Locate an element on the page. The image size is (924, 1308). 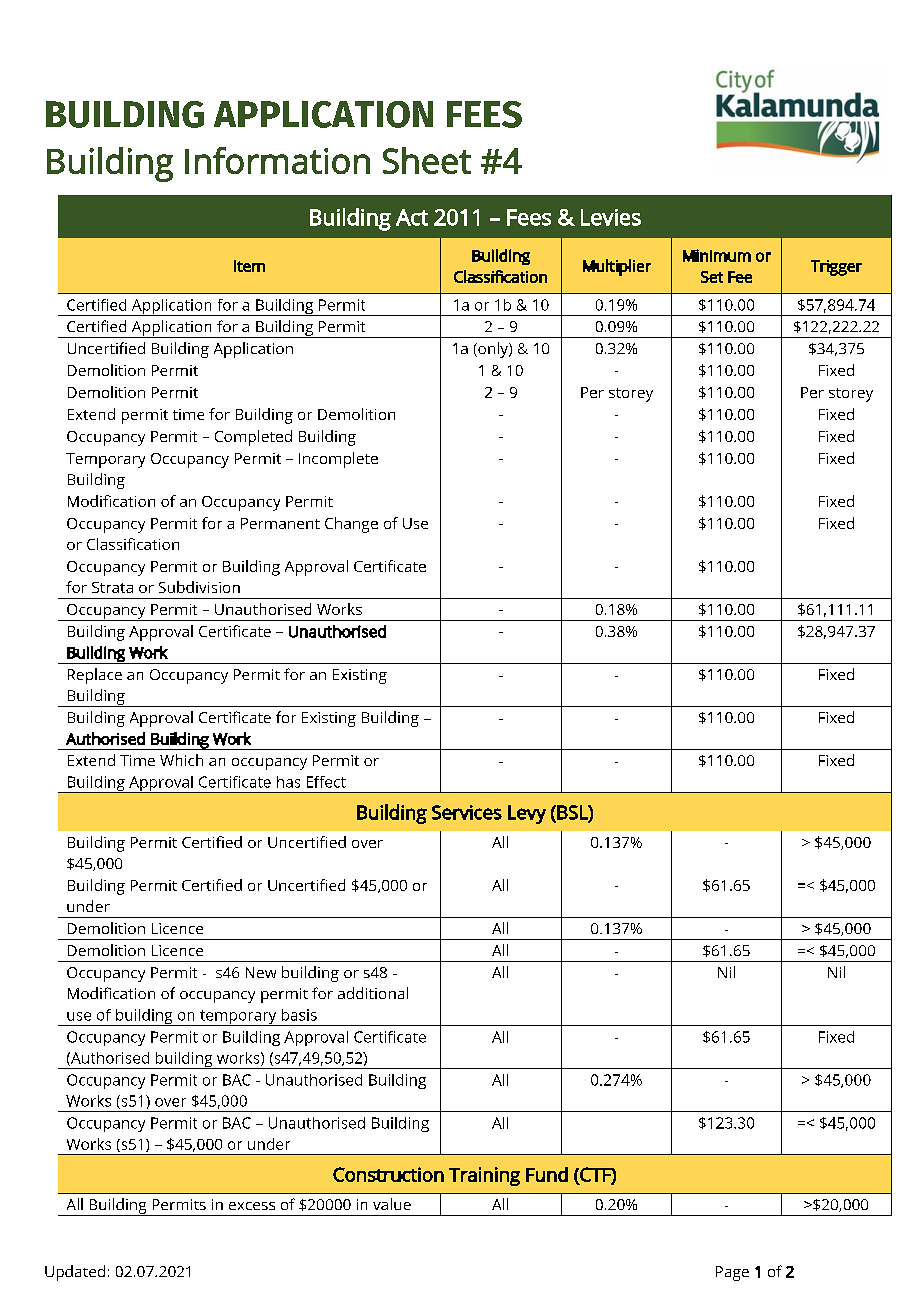
Page is located at coordinates (732, 1273).
